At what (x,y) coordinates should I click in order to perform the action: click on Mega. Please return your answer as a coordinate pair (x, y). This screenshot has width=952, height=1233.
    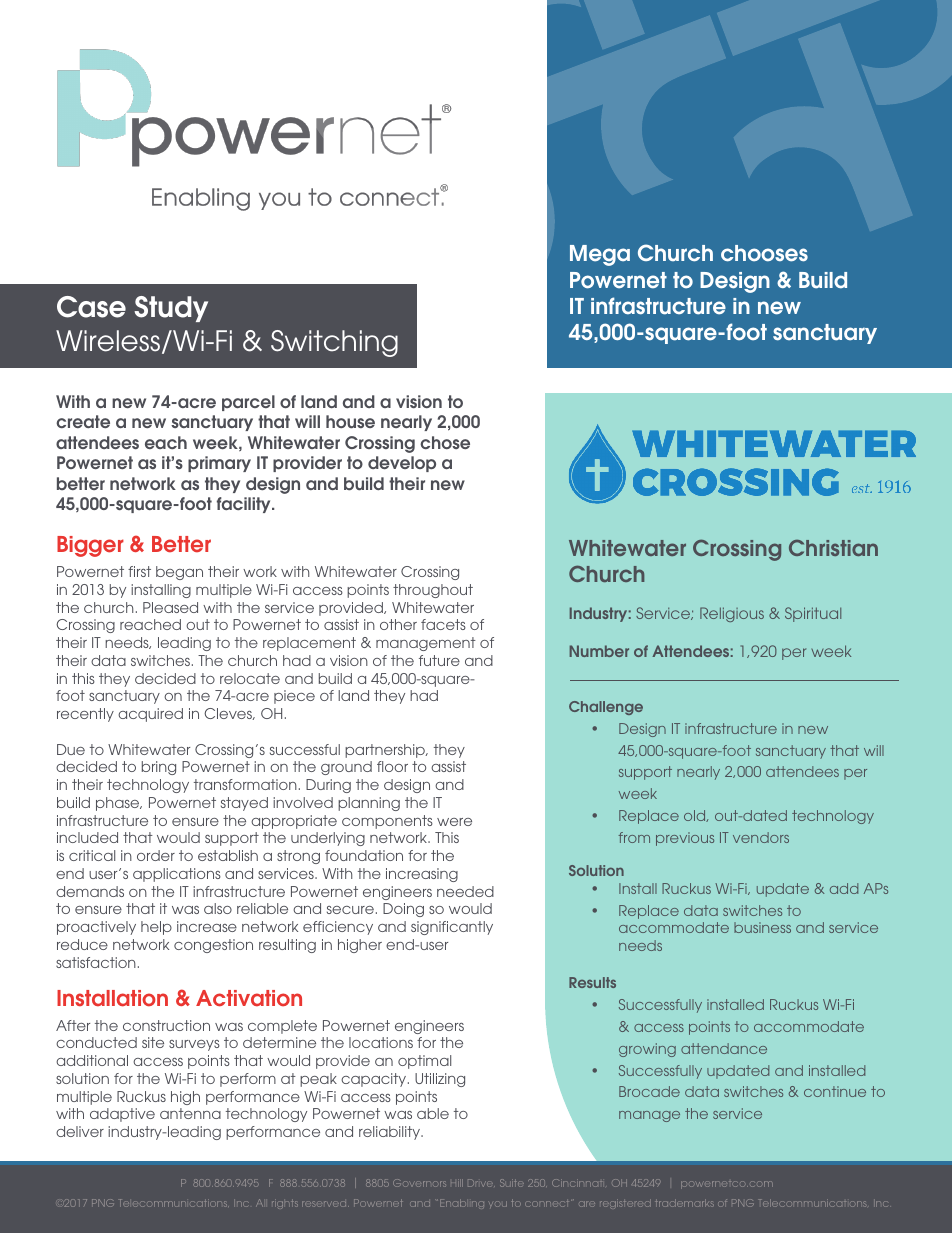
    Looking at the image, I should click on (600, 255).
